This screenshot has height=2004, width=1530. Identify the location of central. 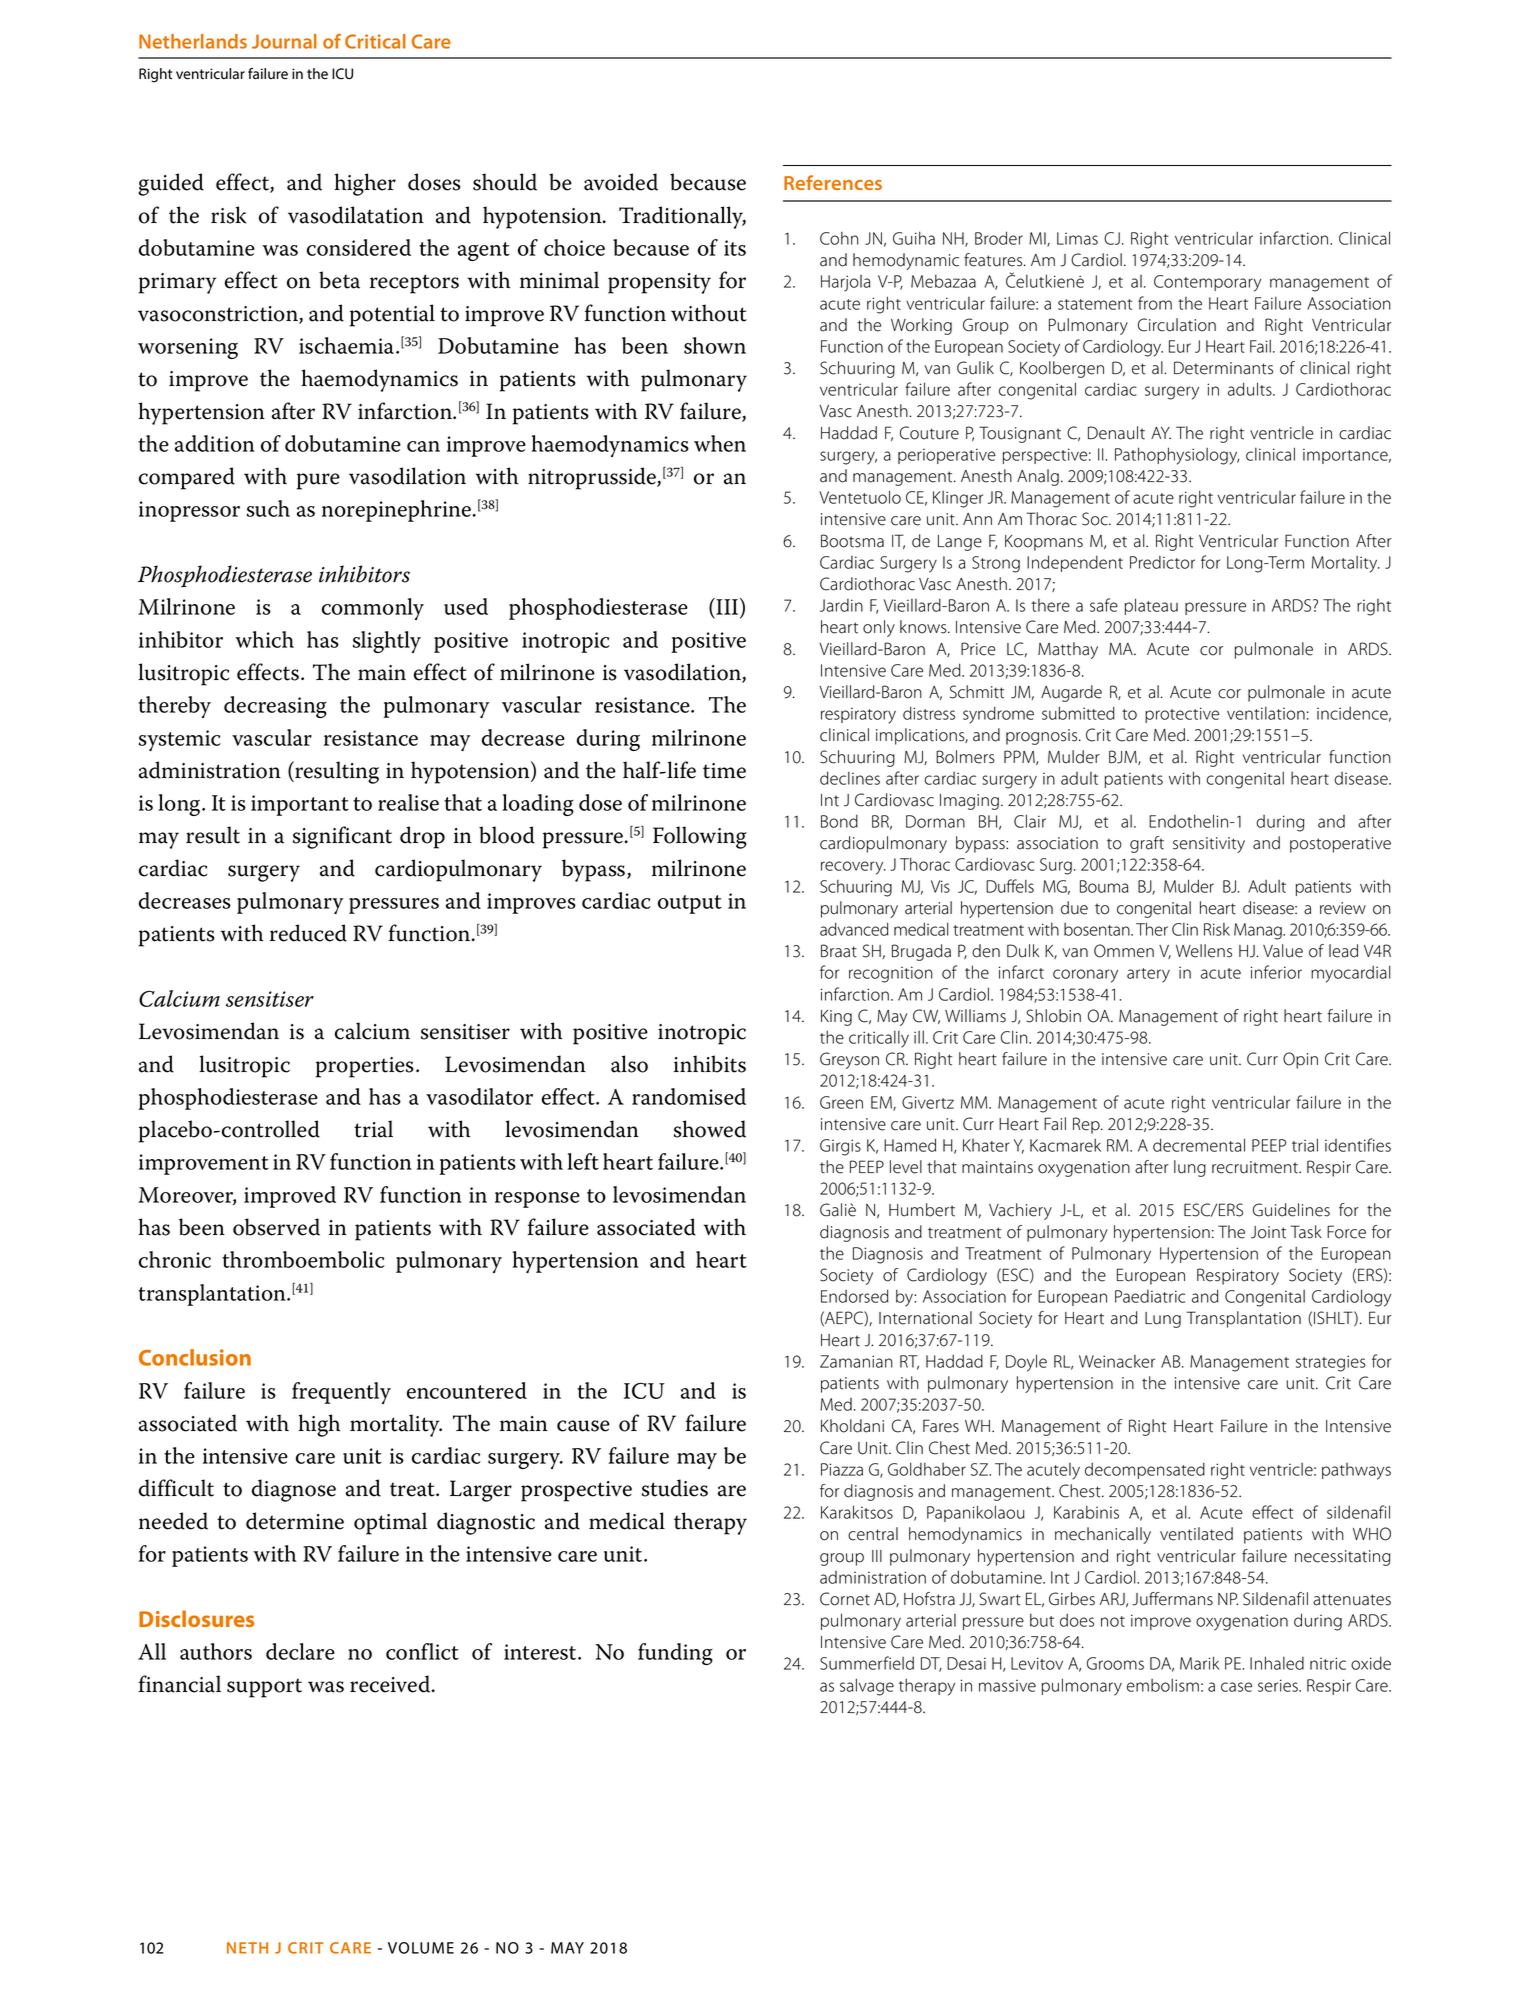
(873, 1534).
